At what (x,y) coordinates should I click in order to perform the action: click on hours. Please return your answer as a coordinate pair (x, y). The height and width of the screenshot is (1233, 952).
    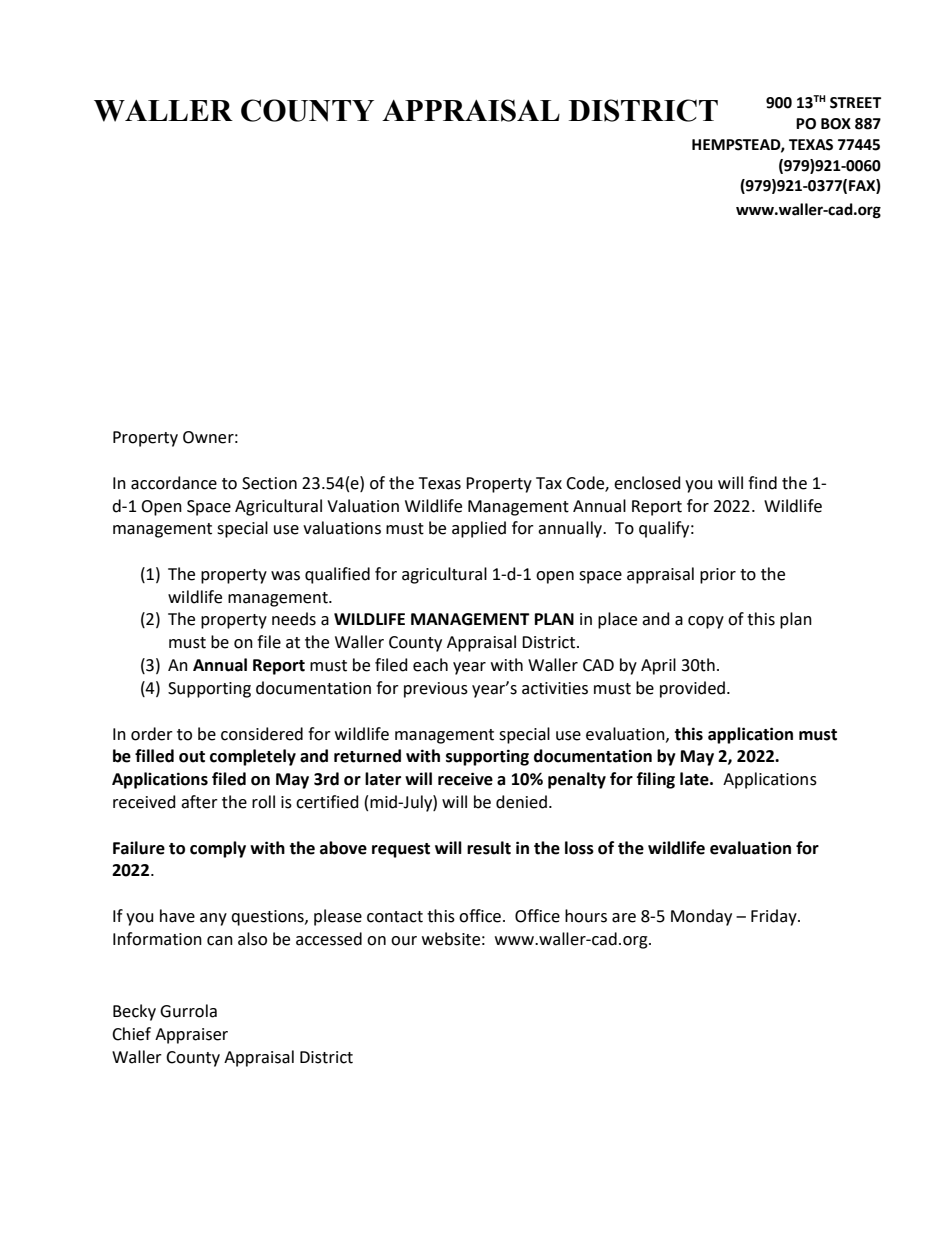
    Looking at the image, I should click on (586, 916).
